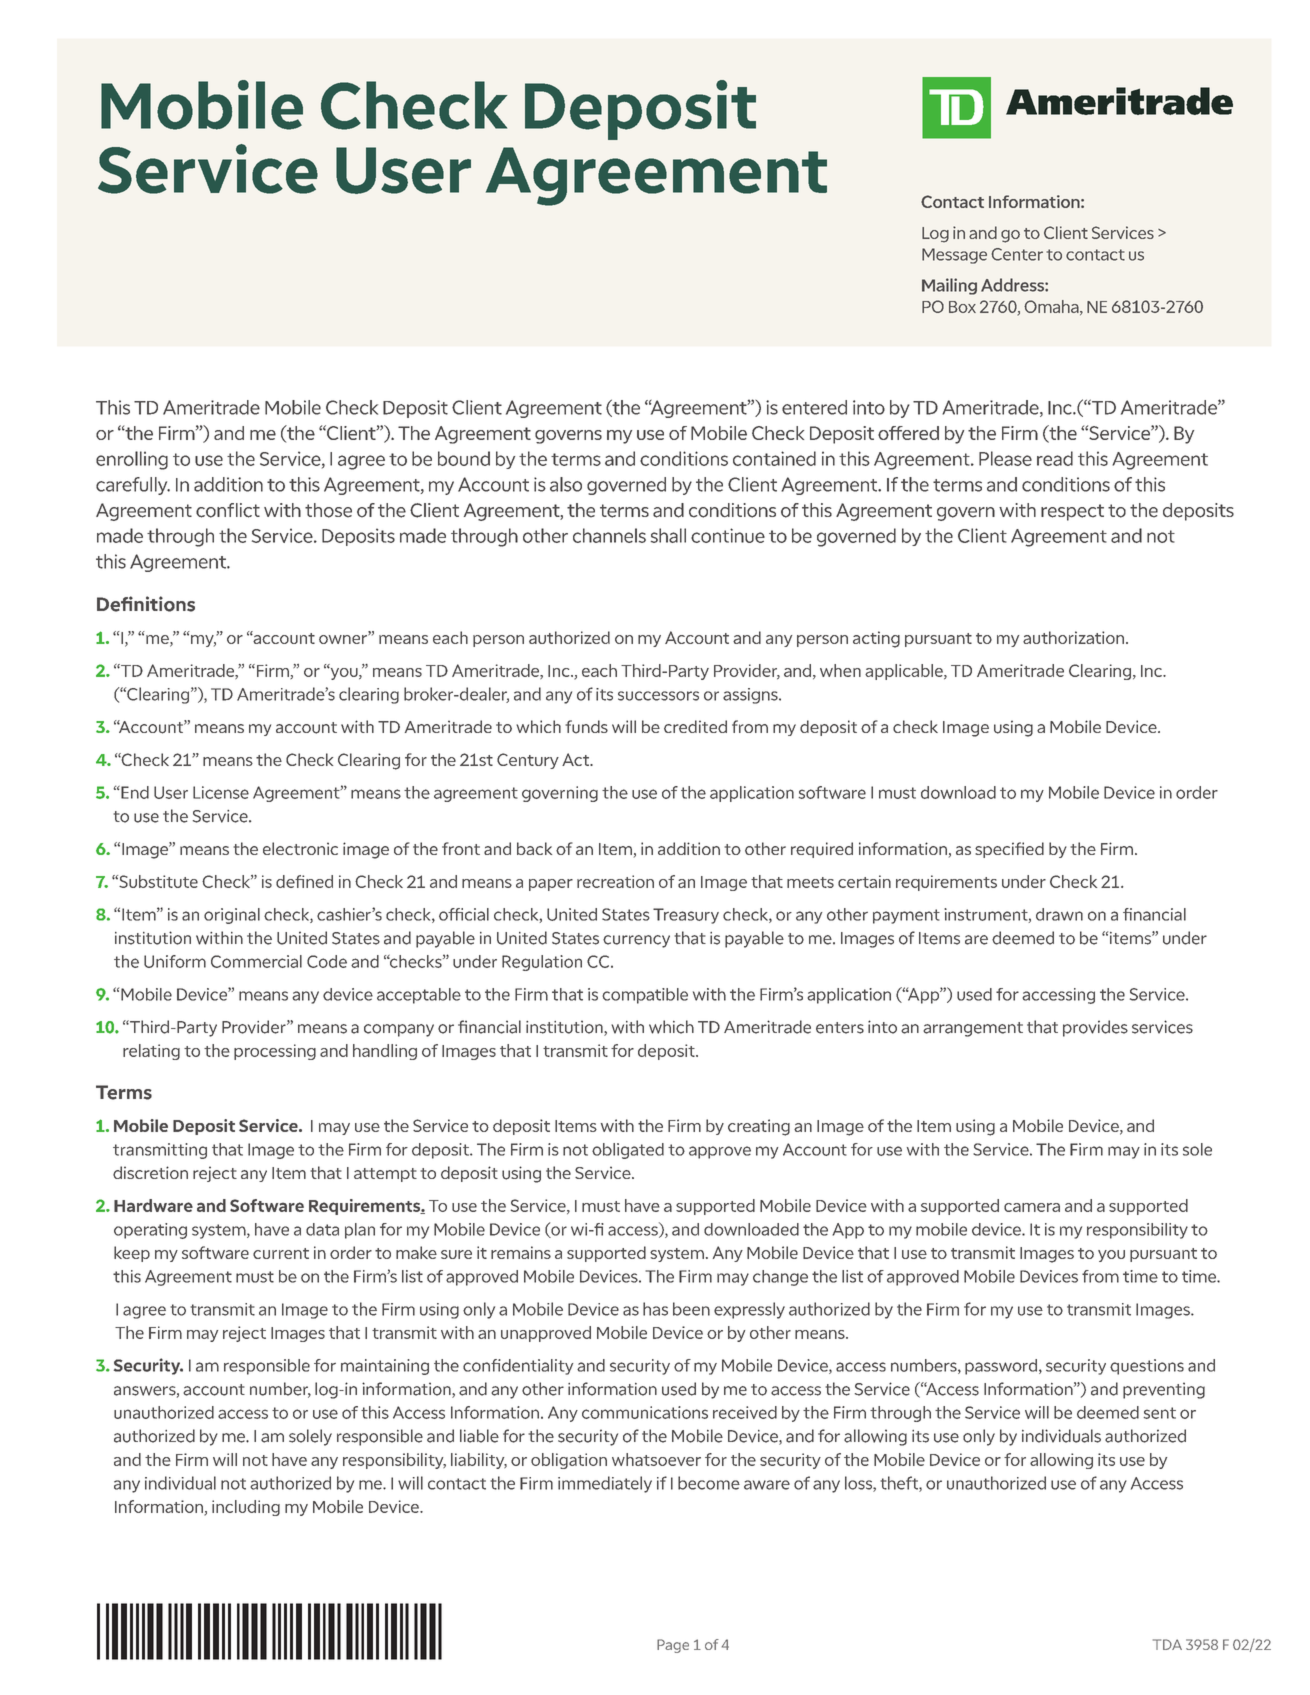  What do you see at coordinates (132, 460) in the screenshot?
I see `enrolling` at bounding box center [132, 460].
